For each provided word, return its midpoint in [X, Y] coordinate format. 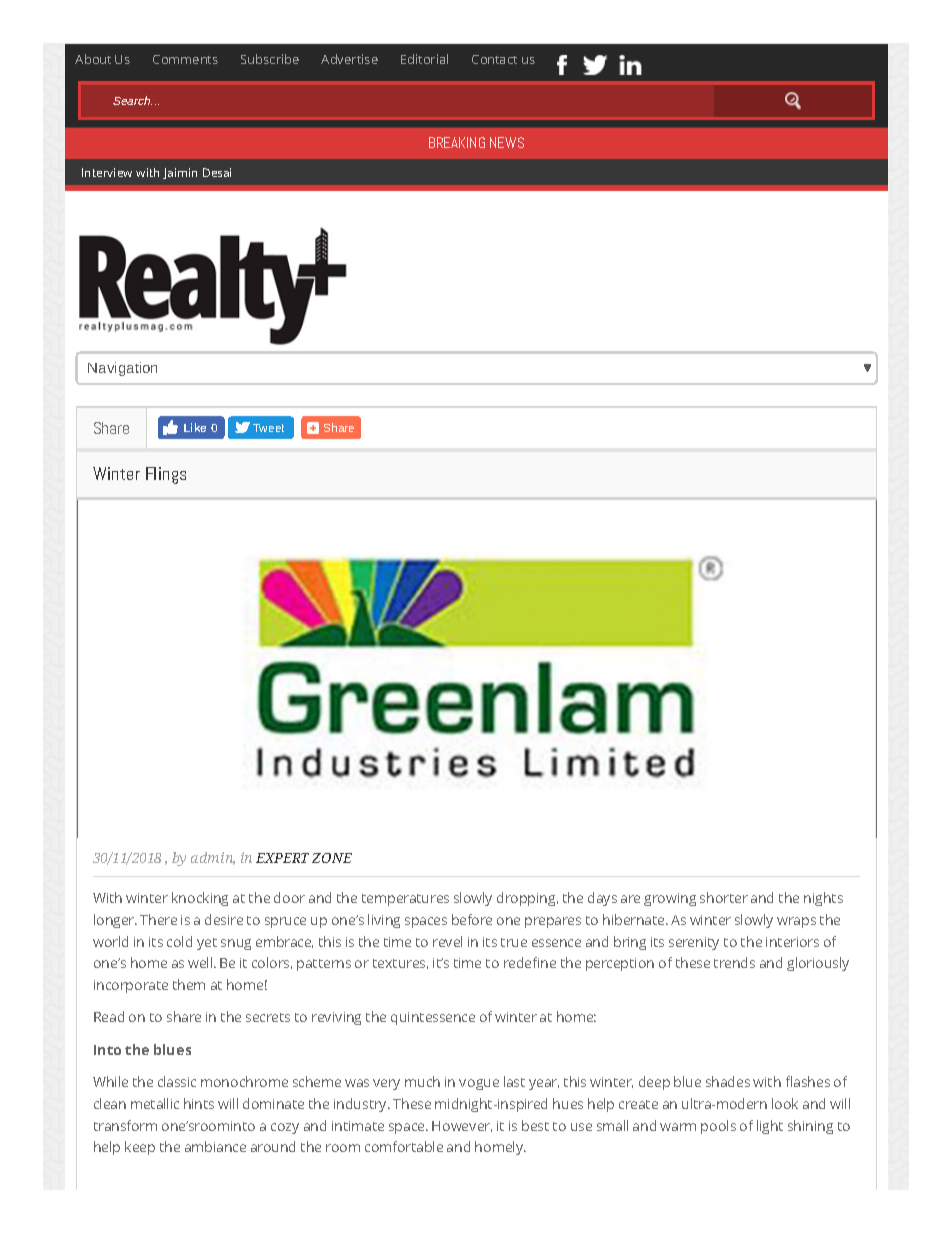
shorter [724, 897]
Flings [166, 475]
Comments [185, 59]
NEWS [507, 142]
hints [199, 1103]
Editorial [424, 59]
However [462, 1126]
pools [718, 1127]
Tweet [268, 428]
